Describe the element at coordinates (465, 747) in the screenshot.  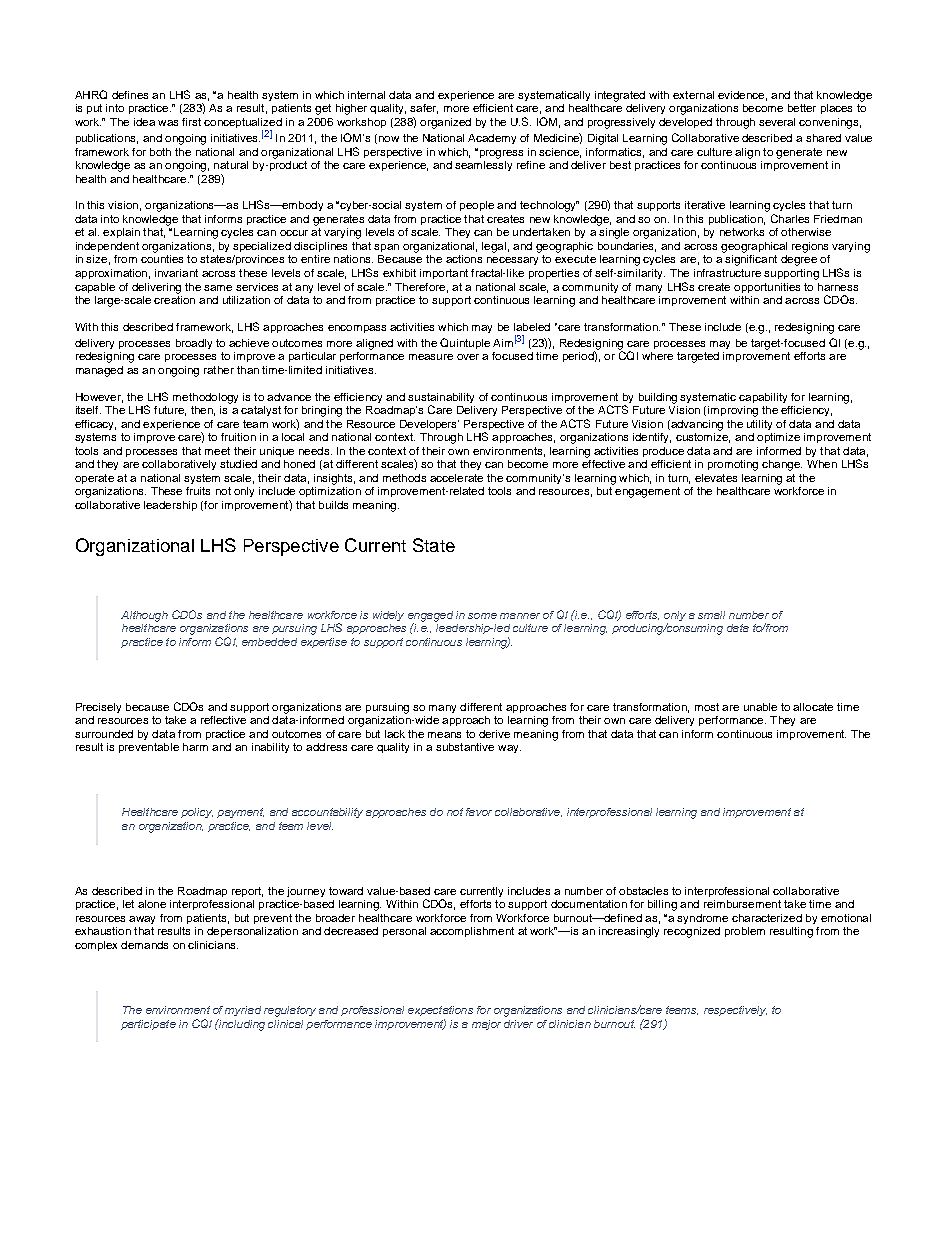
I see `substantive` at that location.
